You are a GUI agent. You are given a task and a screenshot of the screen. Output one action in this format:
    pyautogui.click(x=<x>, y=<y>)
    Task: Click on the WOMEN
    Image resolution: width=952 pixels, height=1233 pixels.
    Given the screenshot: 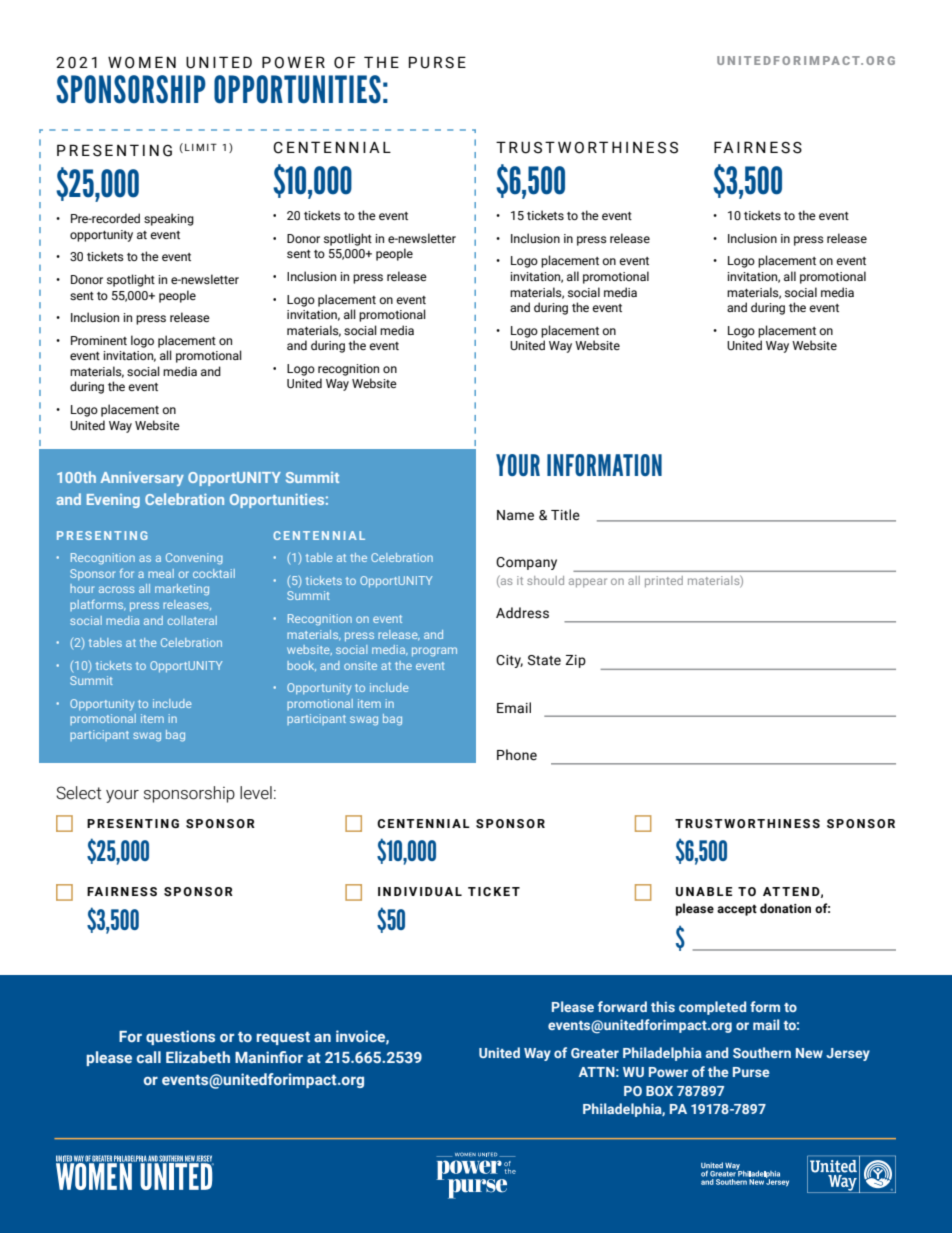 What is the action you would take?
    pyautogui.click(x=142, y=62)
